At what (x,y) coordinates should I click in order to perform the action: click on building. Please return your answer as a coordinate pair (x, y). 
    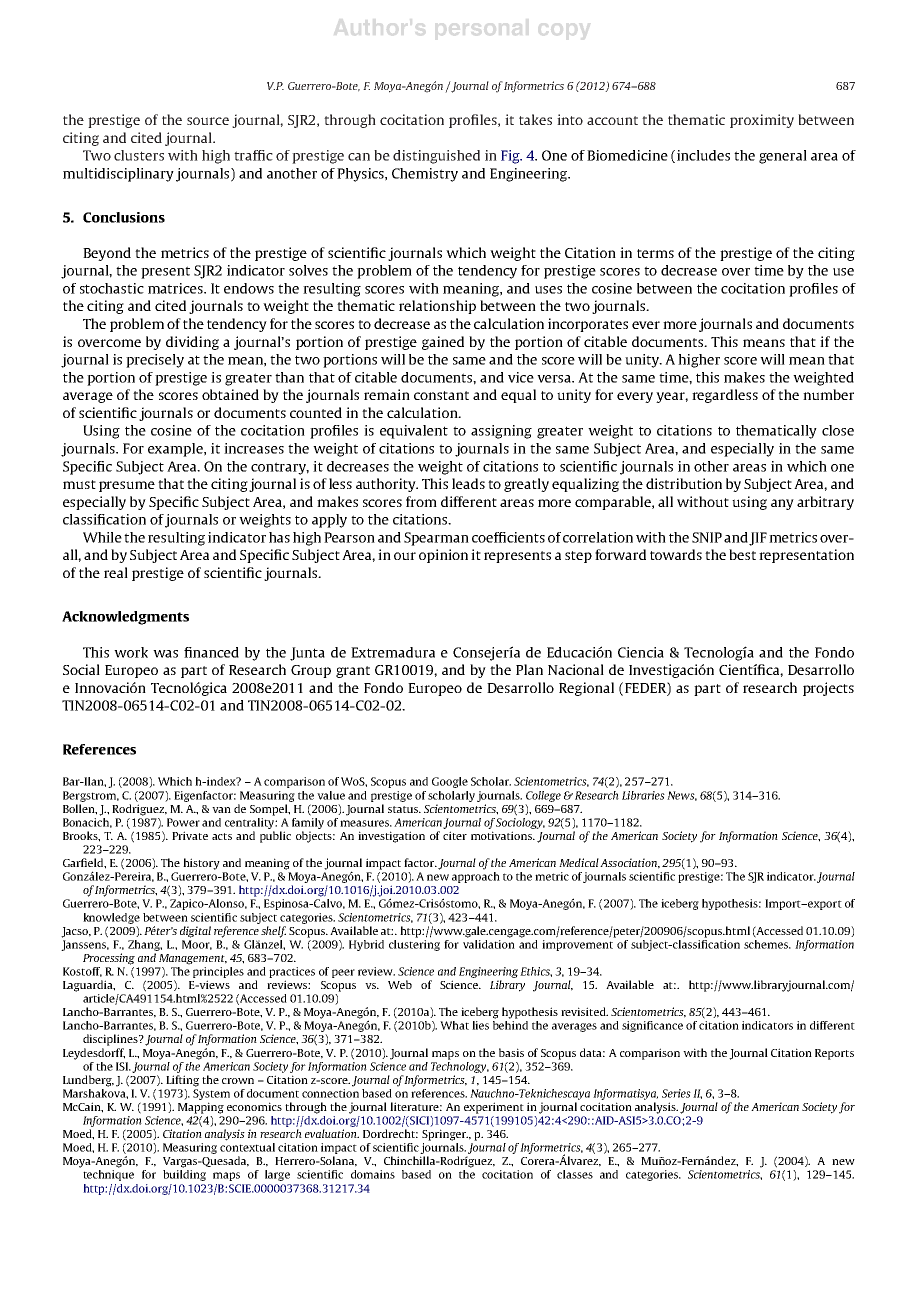
    Looking at the image, I should click on (184, 1175).
